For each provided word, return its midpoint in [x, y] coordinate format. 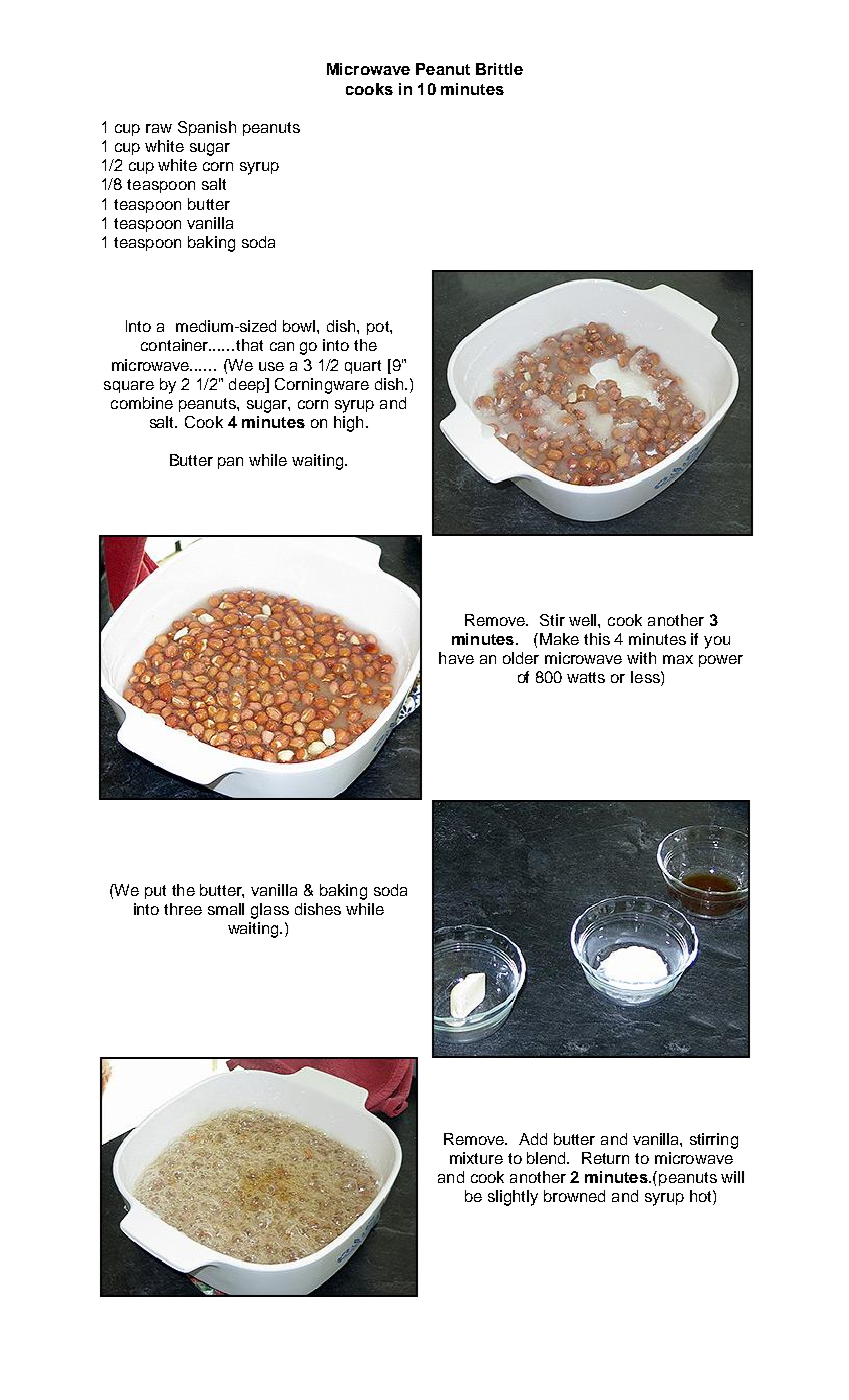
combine [142, 403]
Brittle [499, 69]
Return [605, 1158]
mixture [476, 1158]
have [456, 658]
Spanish [207, 128]
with [641, 658]
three [183, 909]
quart [363, 367]
